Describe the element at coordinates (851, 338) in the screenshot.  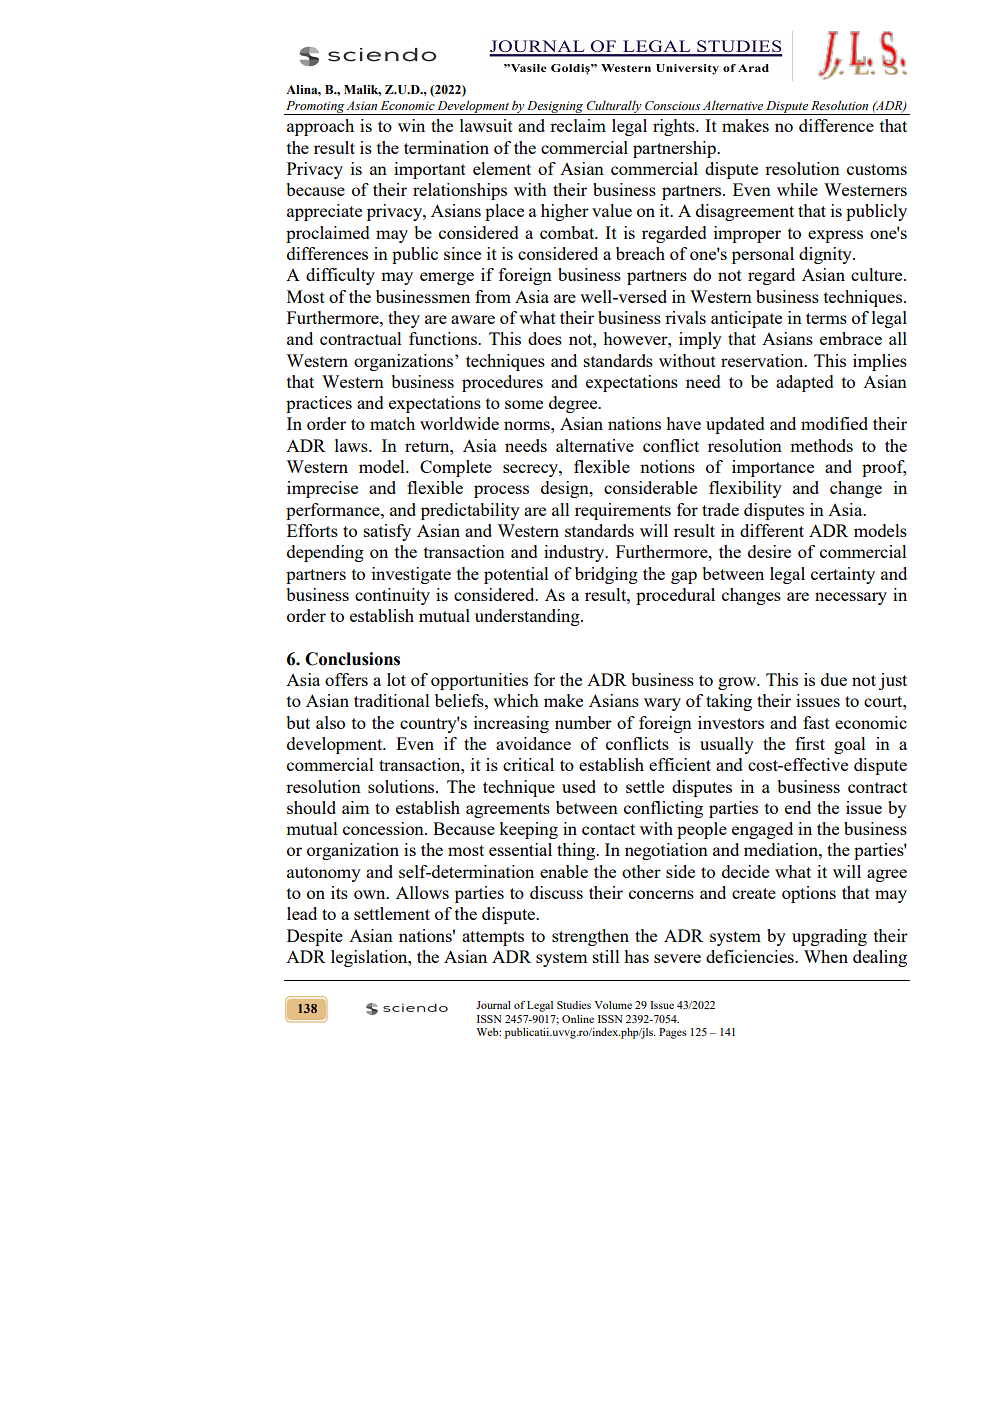
I see `embrace` at that location.
